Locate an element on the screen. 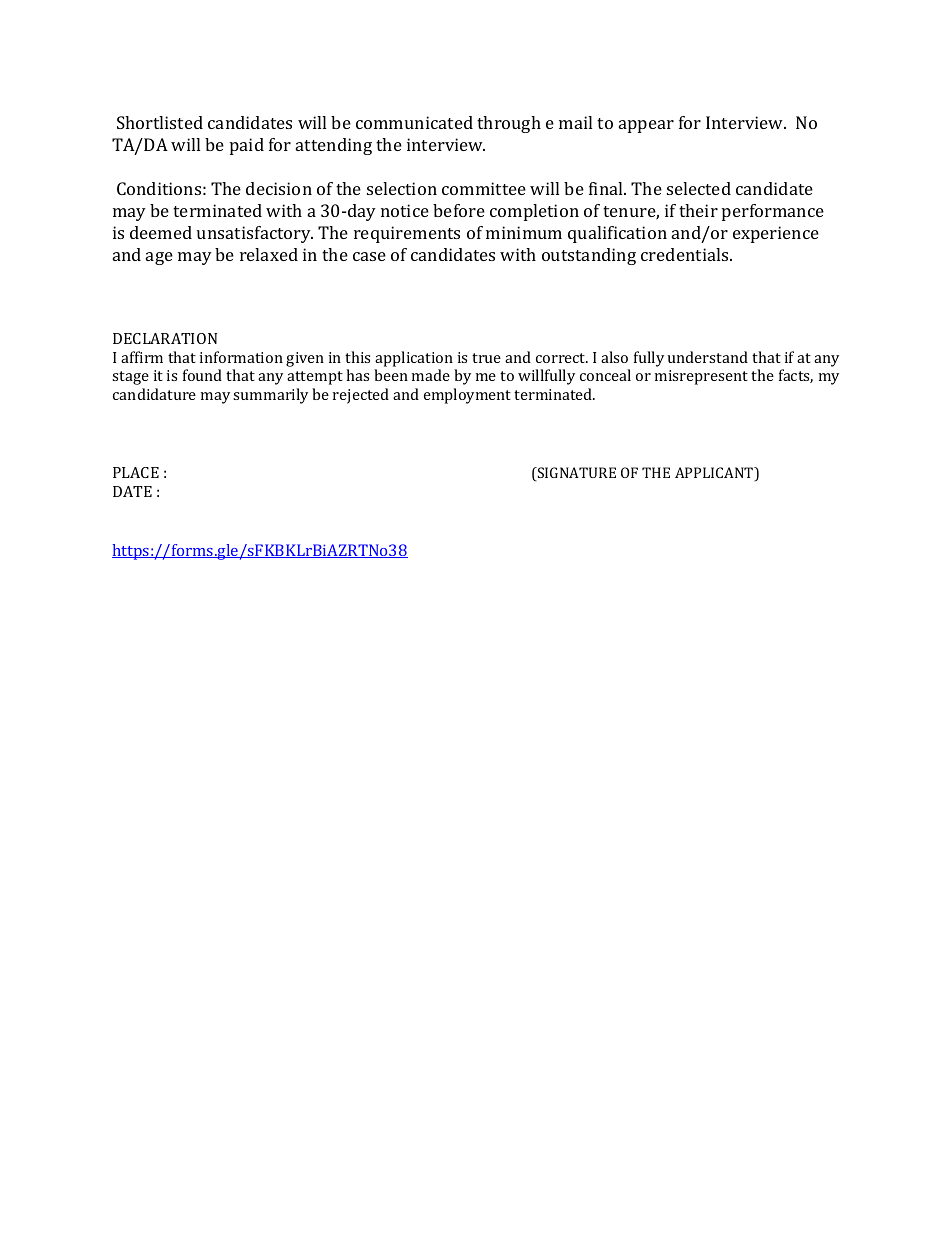  PLACE is located at coordinates (136, 472).
